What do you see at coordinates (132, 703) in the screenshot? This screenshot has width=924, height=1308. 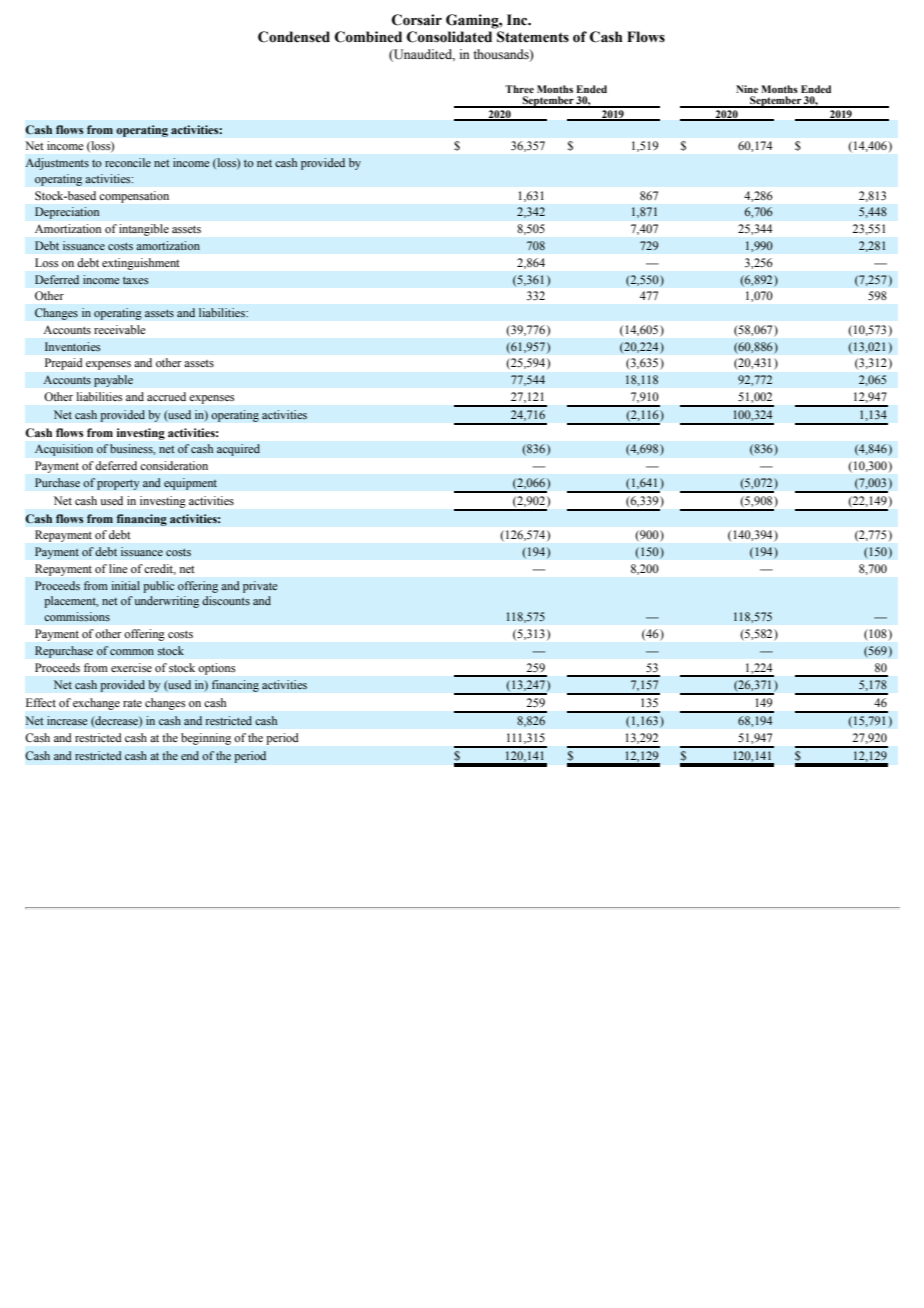 I see `rate` at bounding box center [132, 703].
